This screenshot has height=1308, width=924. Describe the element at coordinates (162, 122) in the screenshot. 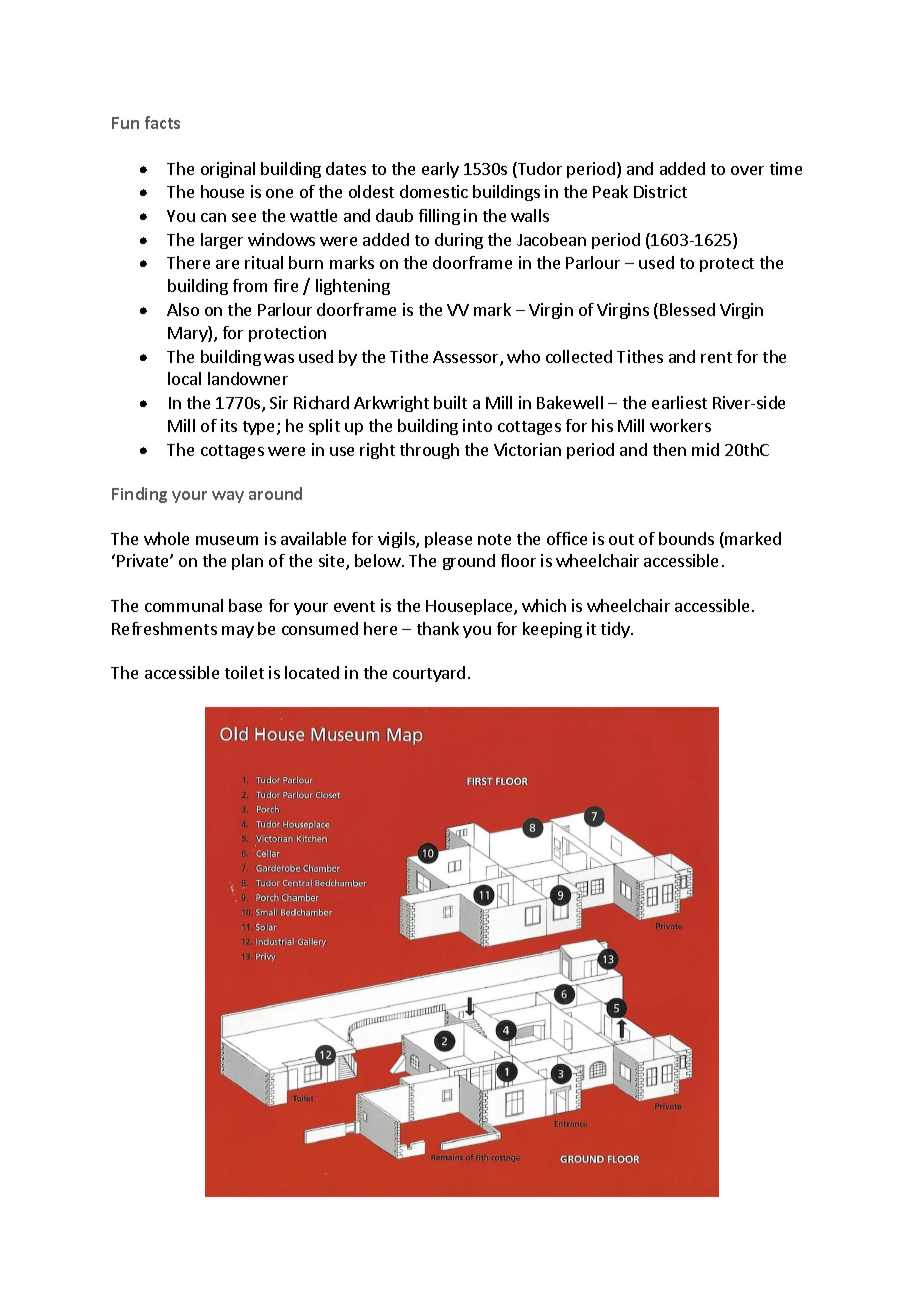

I see `facts` at that location.
